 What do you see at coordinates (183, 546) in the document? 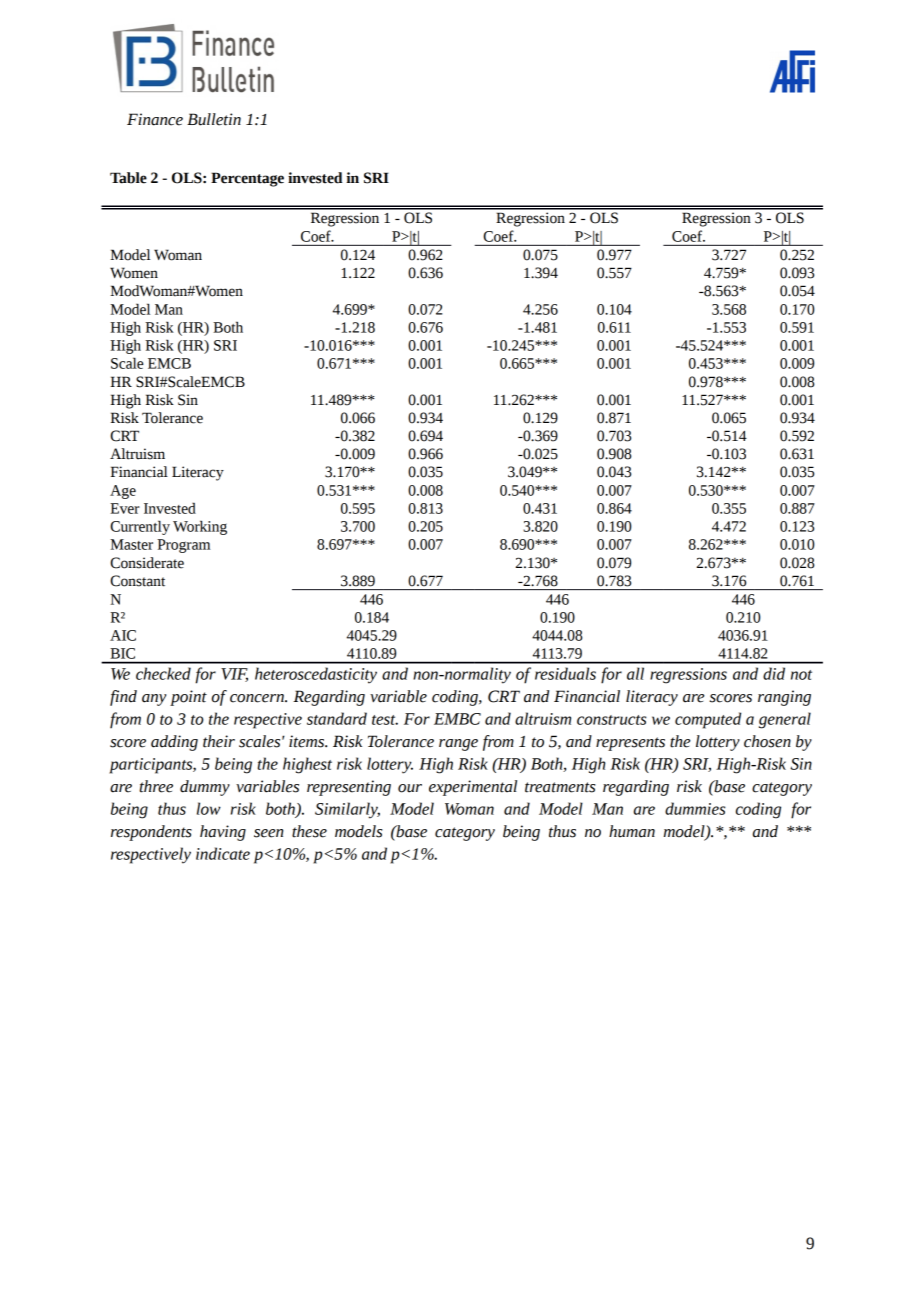
I see `Program` at bounding box center [183, 546].
